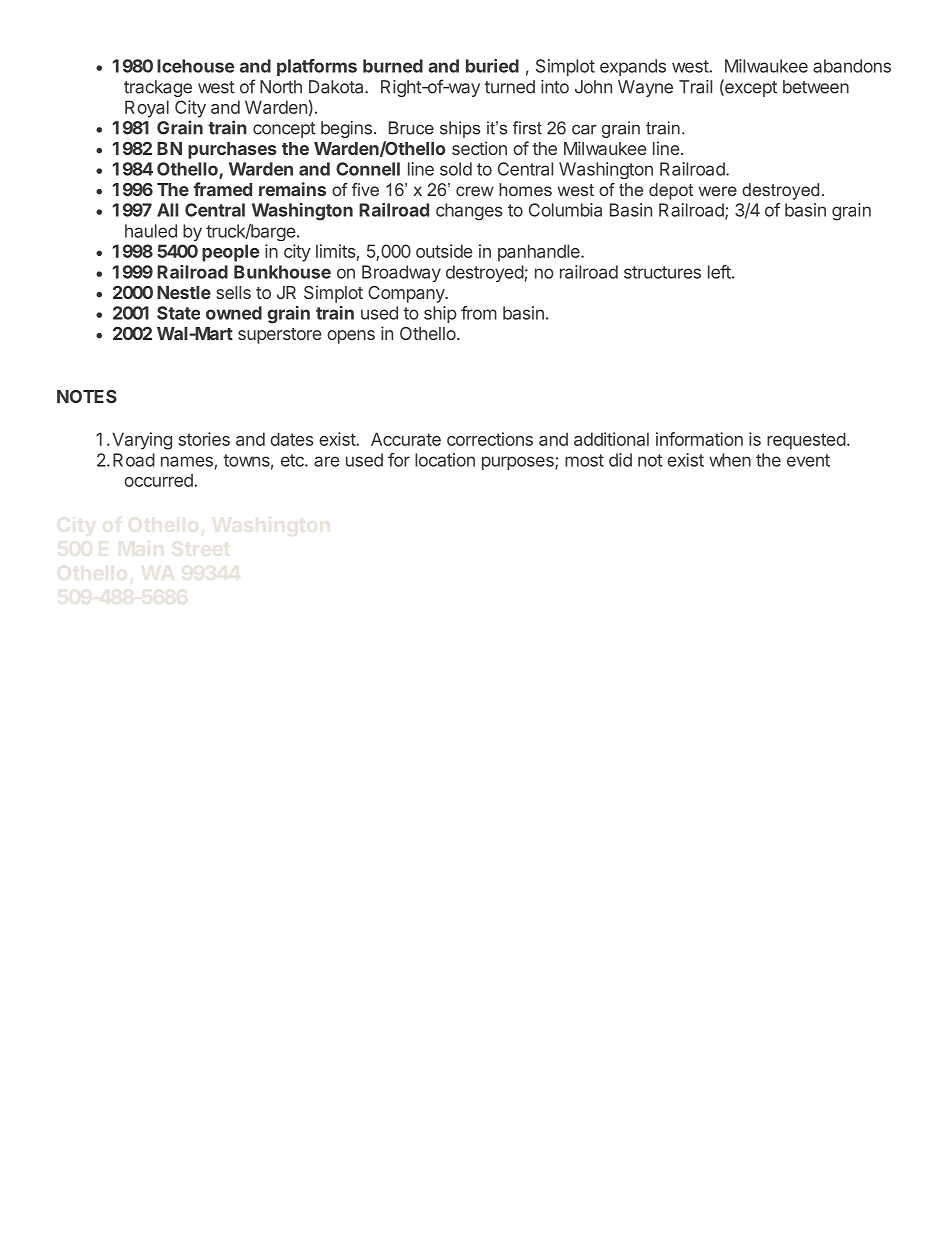 This screenshot has width=952, height=1233. I want to click on opens, so click(351, 337).
